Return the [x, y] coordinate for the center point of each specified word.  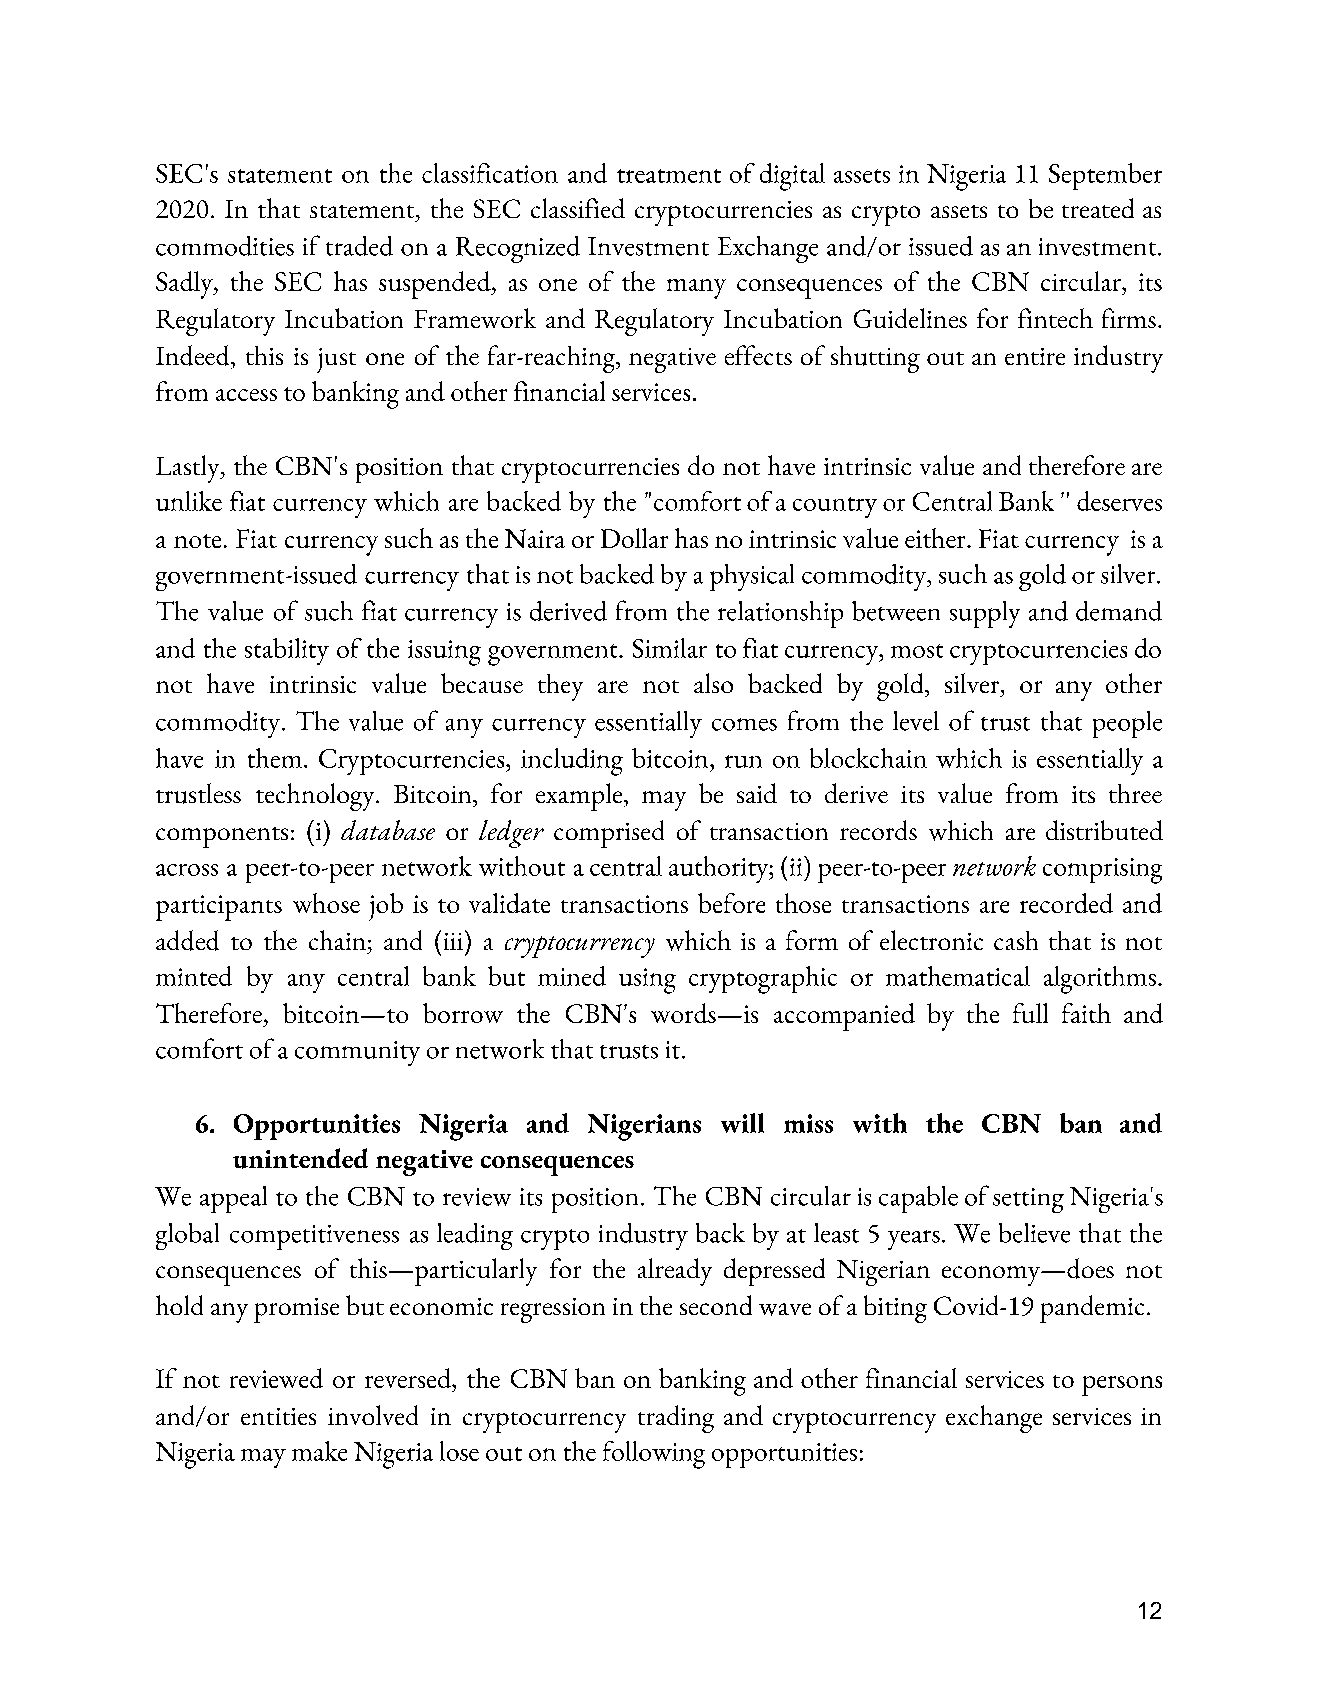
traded [359, 246]
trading [676, 1419]
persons [1122, 1386]
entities [278, 1416]
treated [1098, 208]
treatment [669, 176]
